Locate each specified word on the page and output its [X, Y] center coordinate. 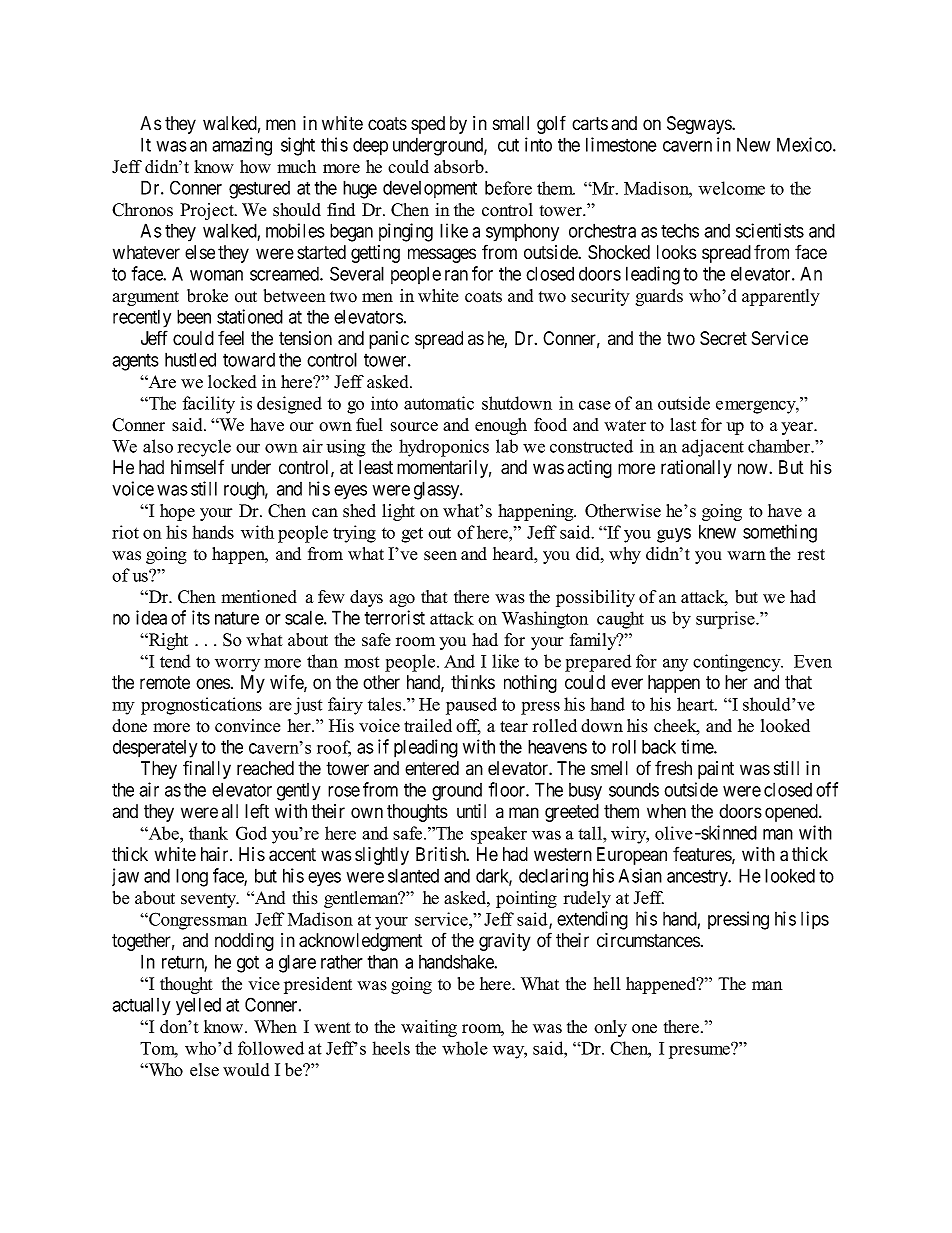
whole [465, 1048]
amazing [242, 146]
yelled [198, 1006]
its [201, 617]
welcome [731, 188]
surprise [726, 620]
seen [440, 556]
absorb [460, 167]
